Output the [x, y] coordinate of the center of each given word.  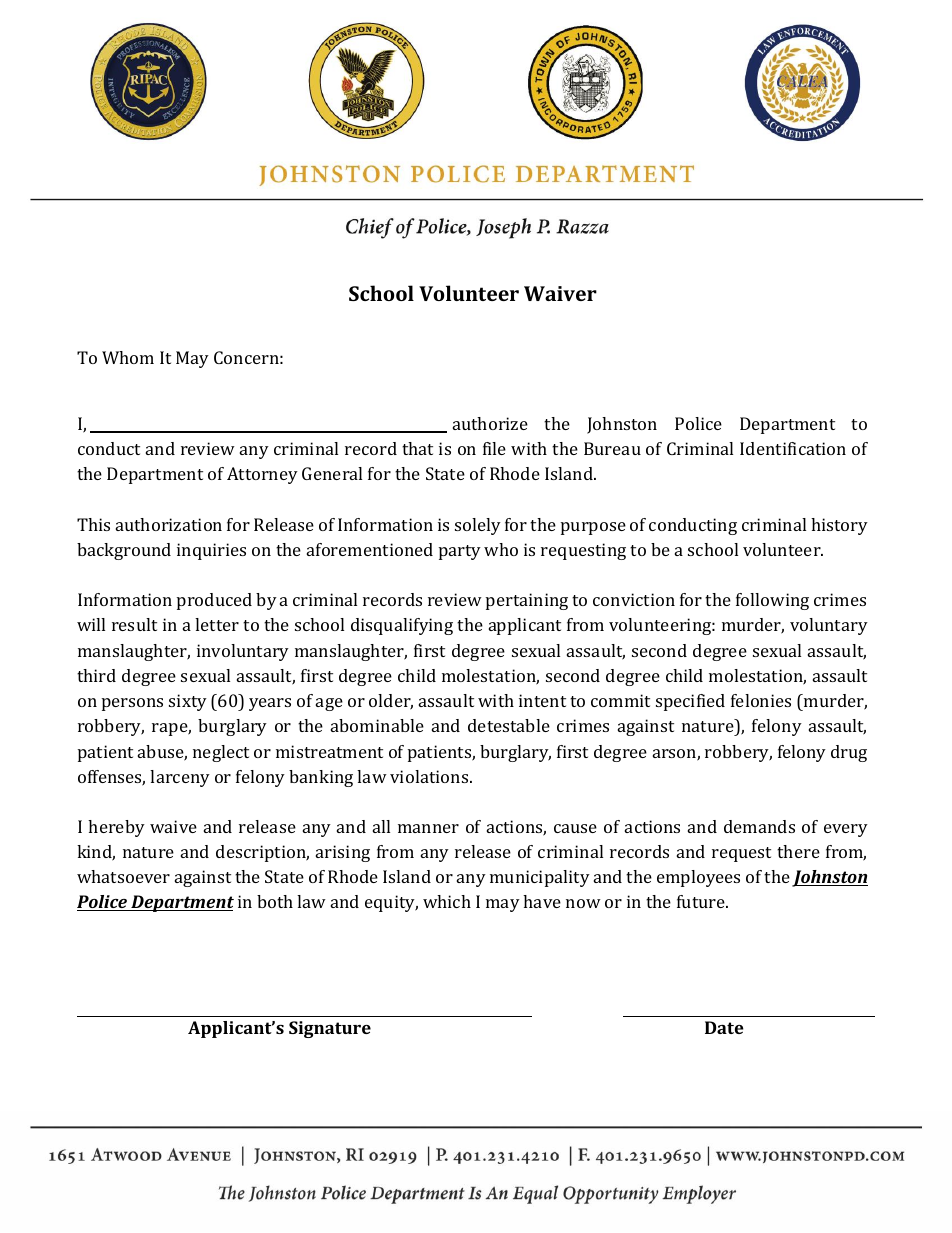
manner [428, 828]
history [839, 526]
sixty [188, 702]
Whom [128, 357]
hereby [116, 828]
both [275, 901]
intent [542, 700]
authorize [490, 423]
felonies [761, 700]
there [798, 851]
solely [478, 526]
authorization [169, 524]
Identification [793, 448]
